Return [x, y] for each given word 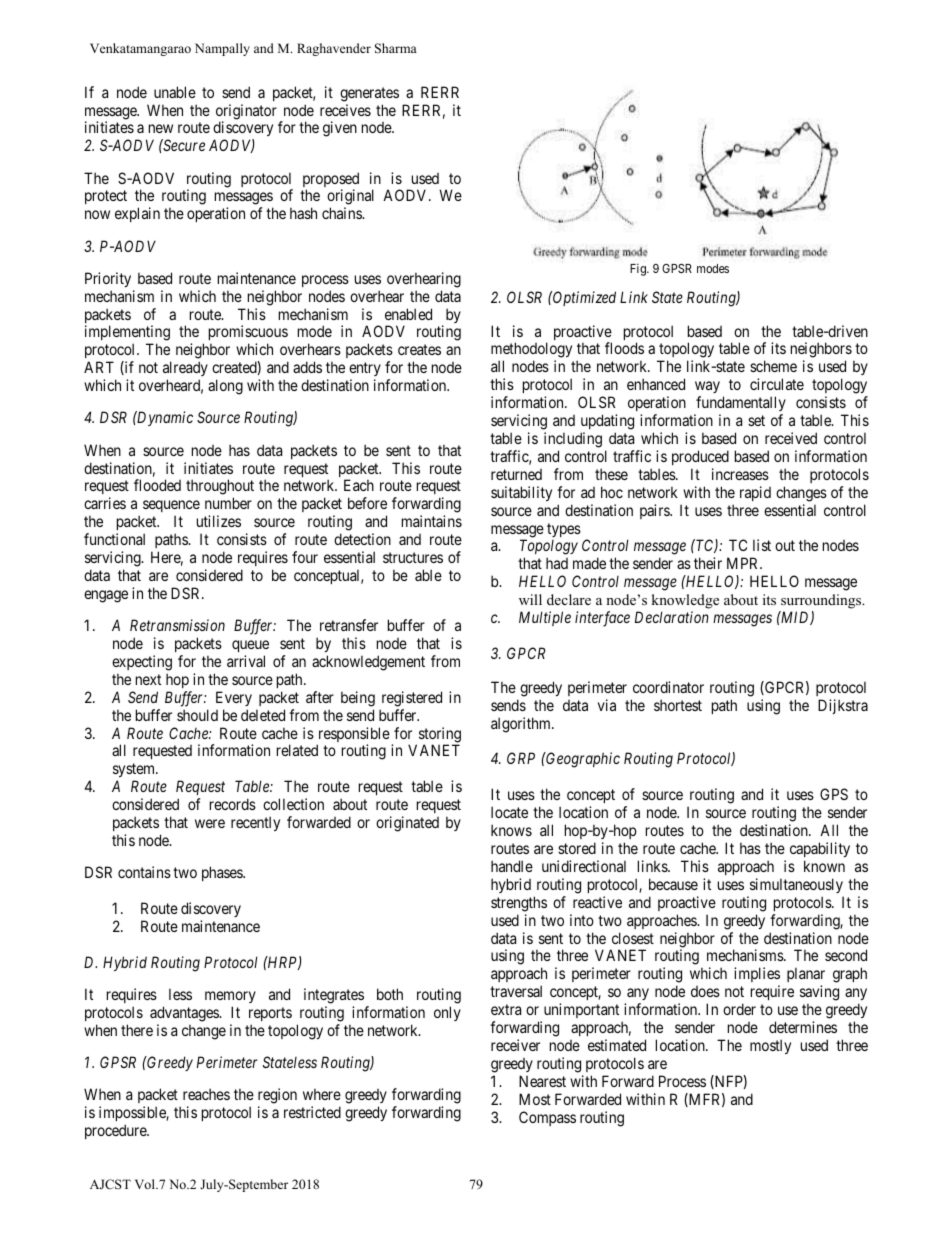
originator [246, 113]
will [530, 599]
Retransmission [177, 625]
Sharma [396, 48]
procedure [116, 1131]
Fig [639, 269]
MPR [744, 563]
